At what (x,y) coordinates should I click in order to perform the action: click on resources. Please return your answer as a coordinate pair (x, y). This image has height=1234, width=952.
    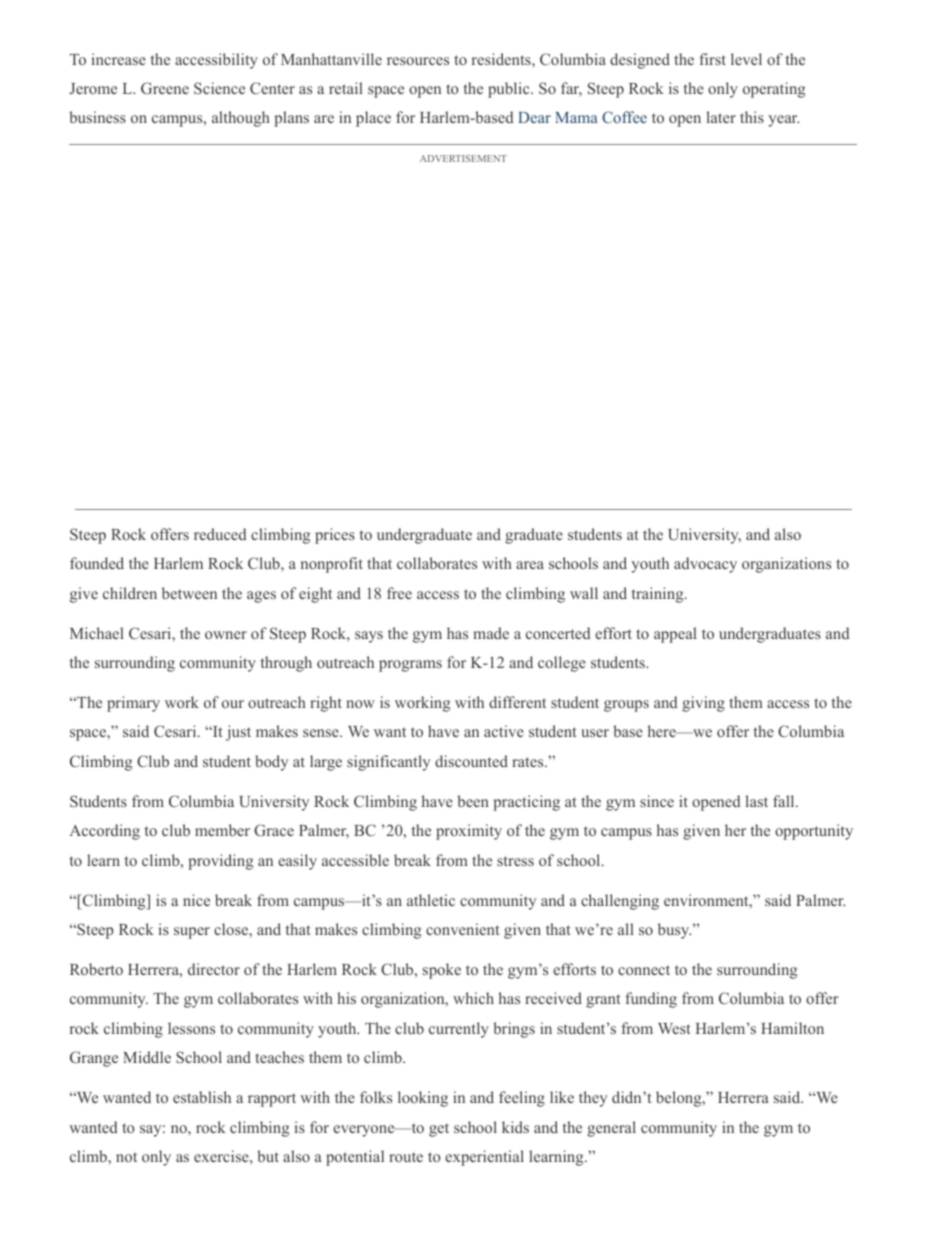
    Looking at the image, I should click on (418, 61).
